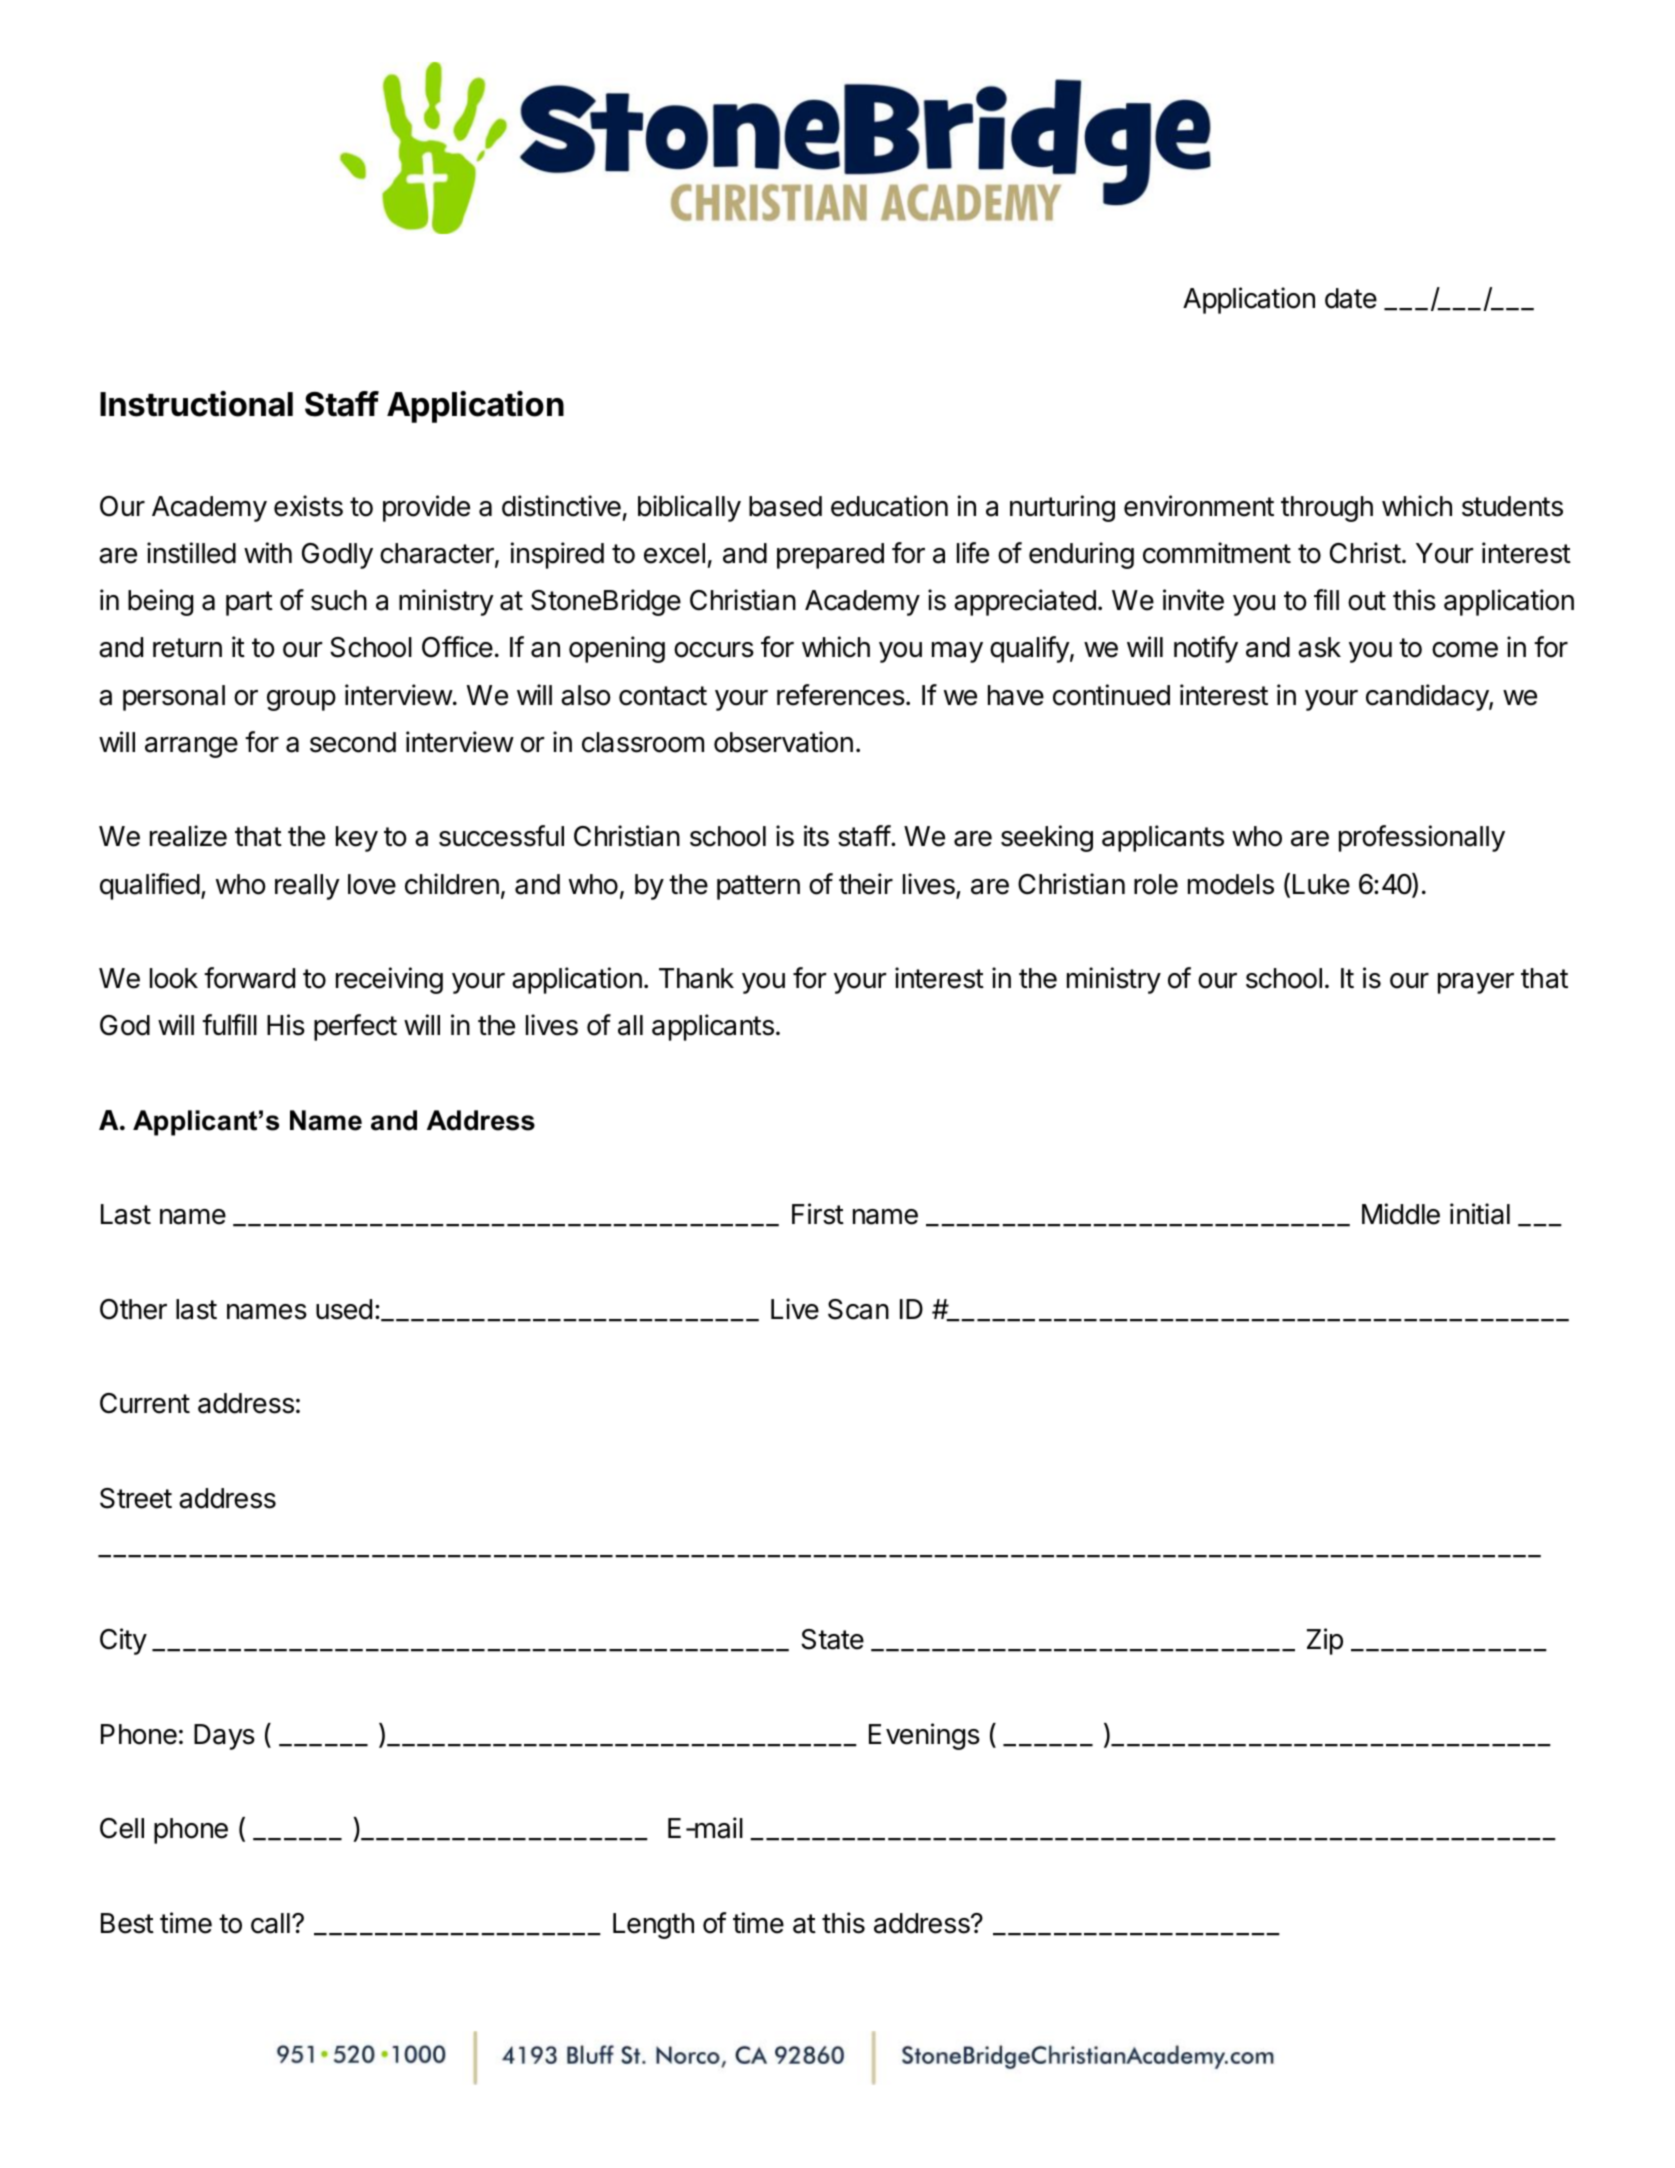 The width and height of the screenshot is (1675, 2168). I want to click on ask, so click(1319, 647).
